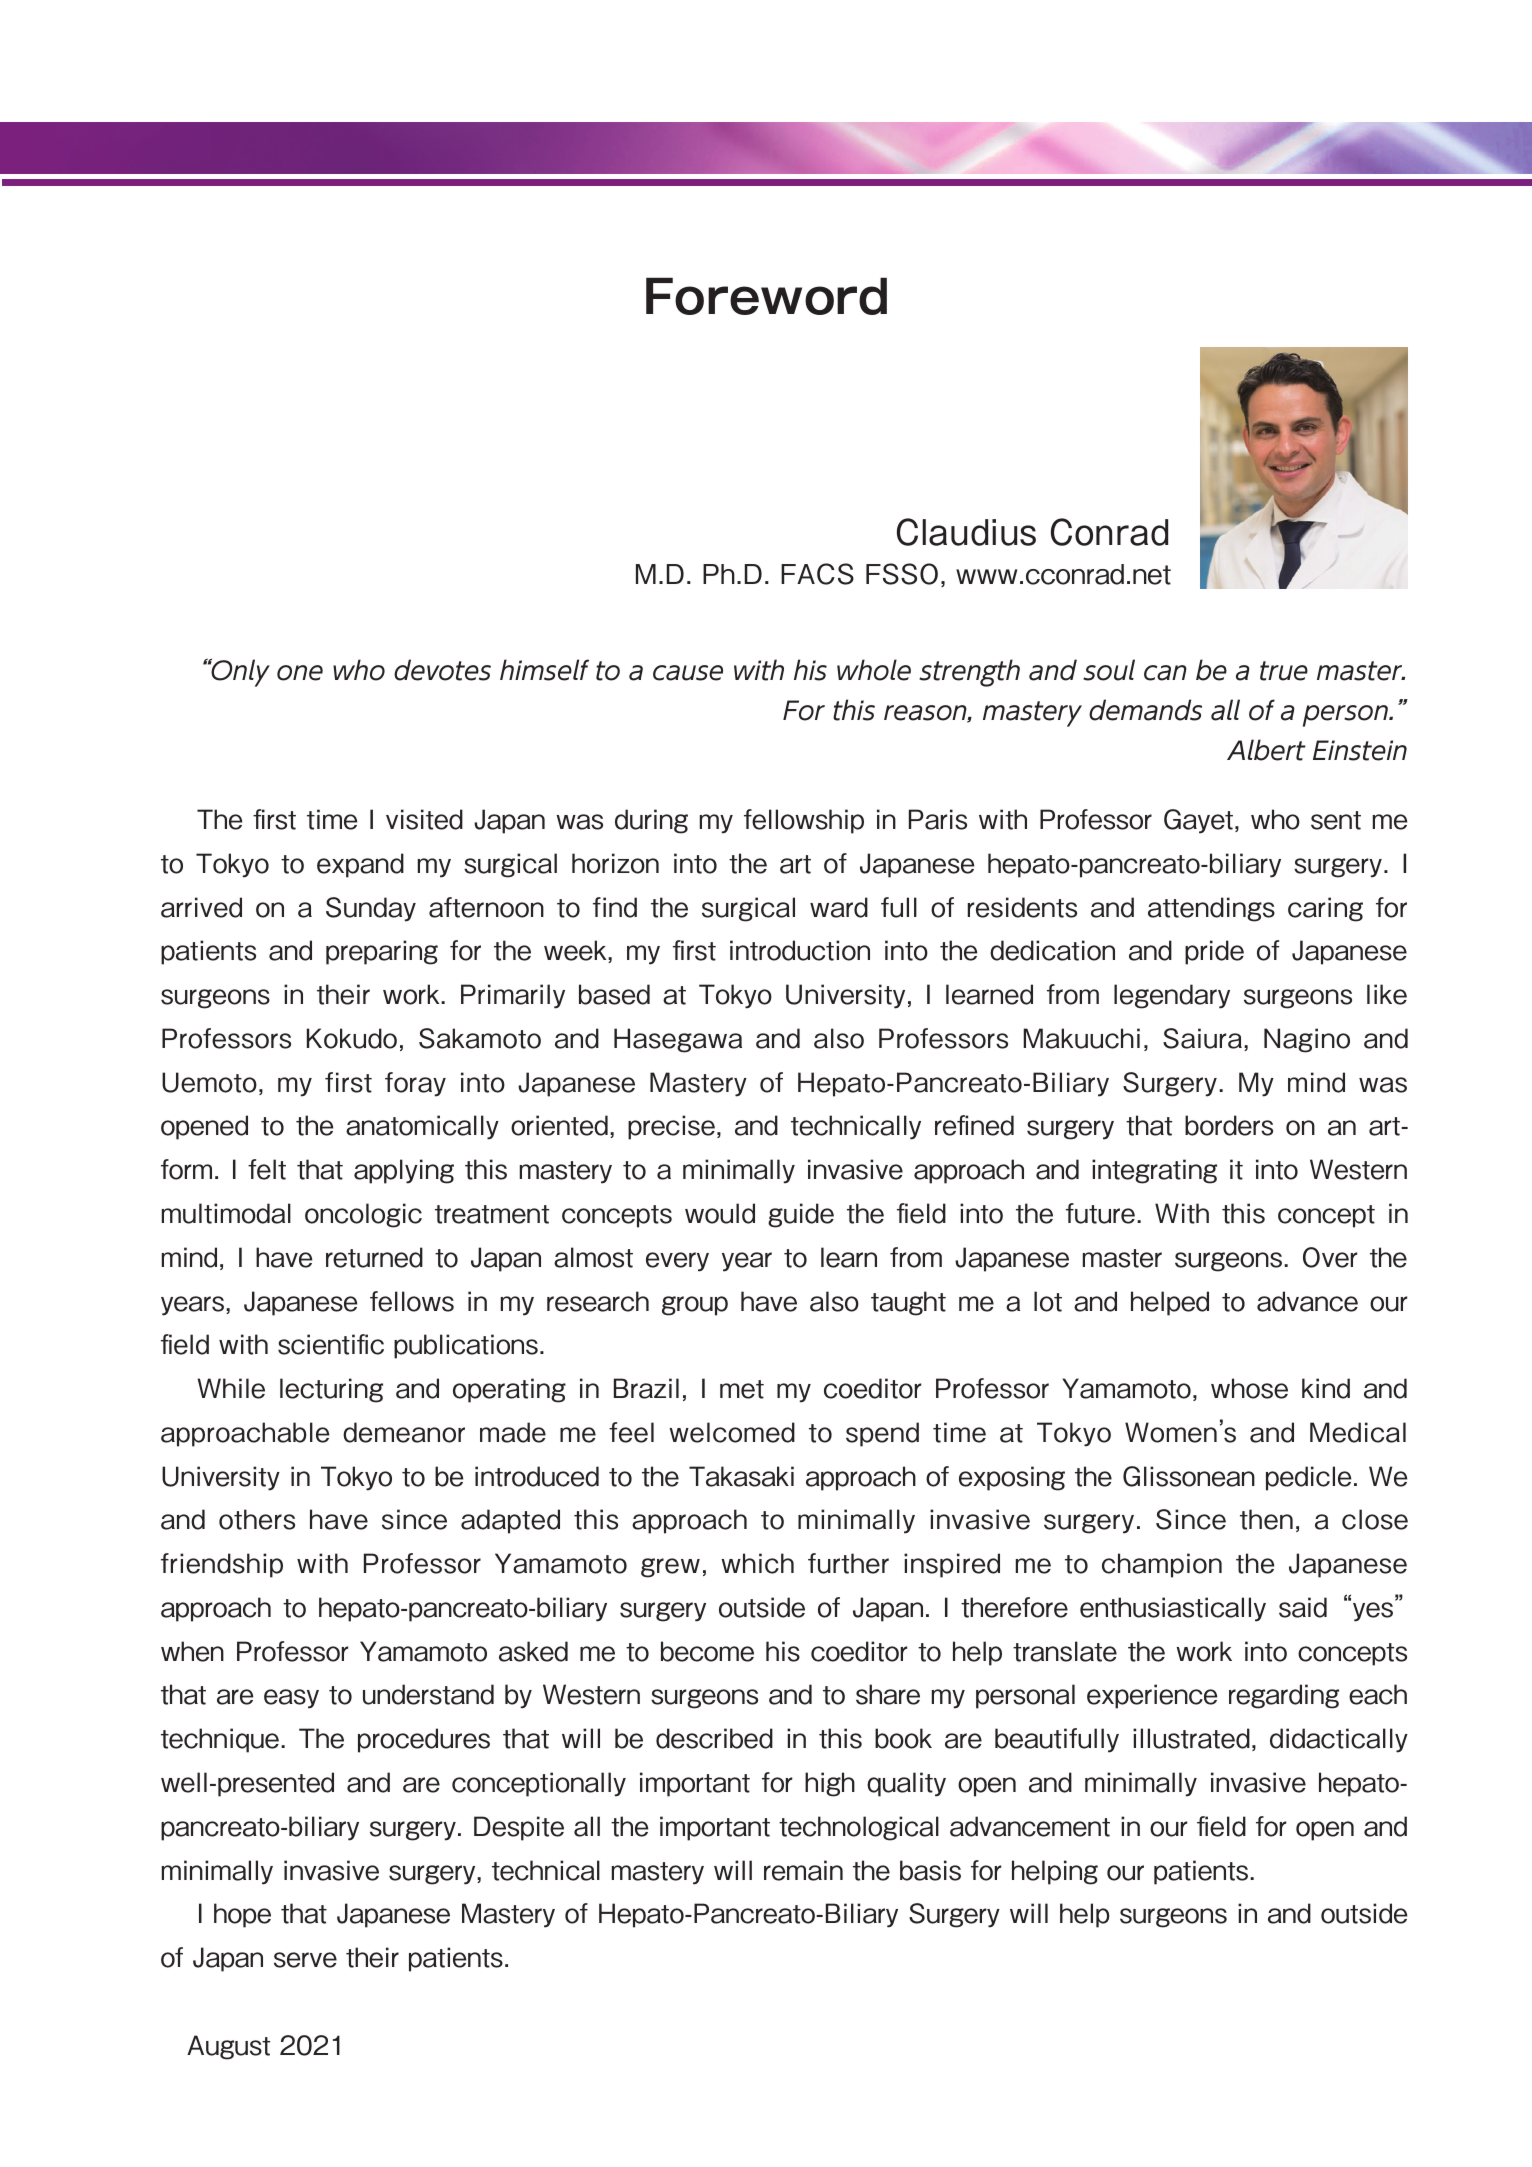  Describe the element at coordinates (222, 1565) in the image. I see `friendship` at that location.
